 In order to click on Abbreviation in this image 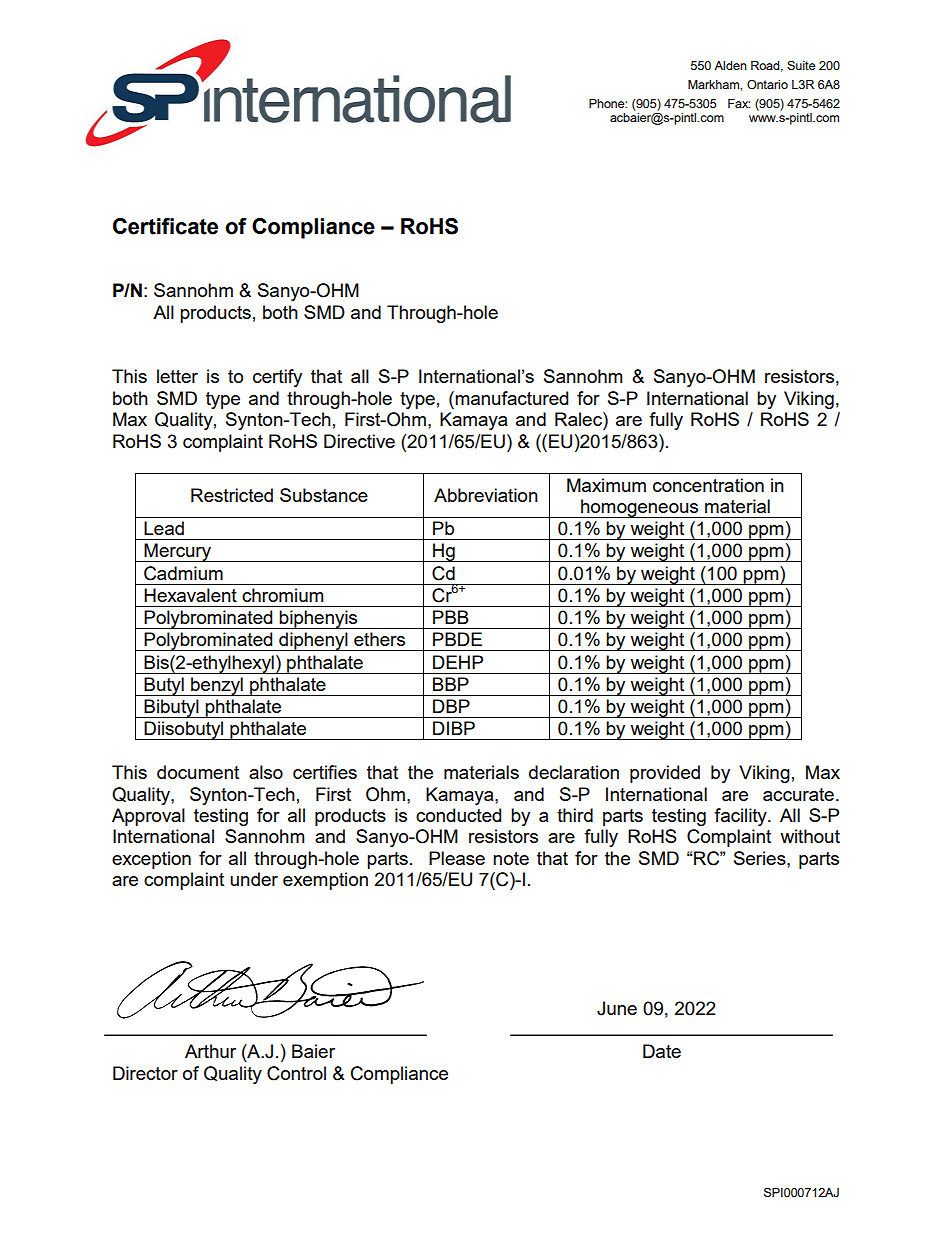, I will do `click(486, 495)`.
